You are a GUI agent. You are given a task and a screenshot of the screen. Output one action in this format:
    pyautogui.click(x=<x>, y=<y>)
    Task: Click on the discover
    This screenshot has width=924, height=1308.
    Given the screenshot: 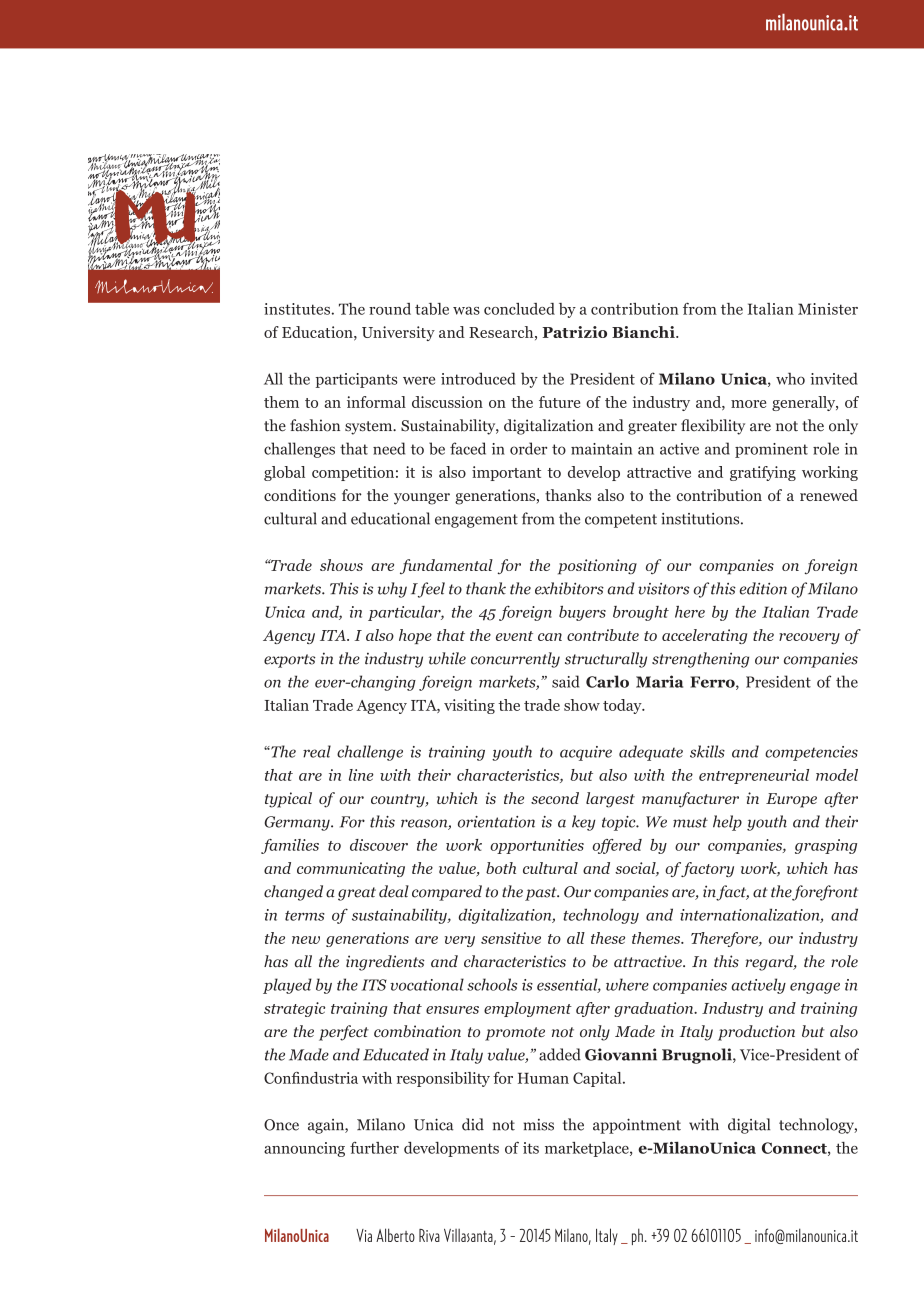 What is the action you would take?
    pyautogui.click(x=379, y=845)
